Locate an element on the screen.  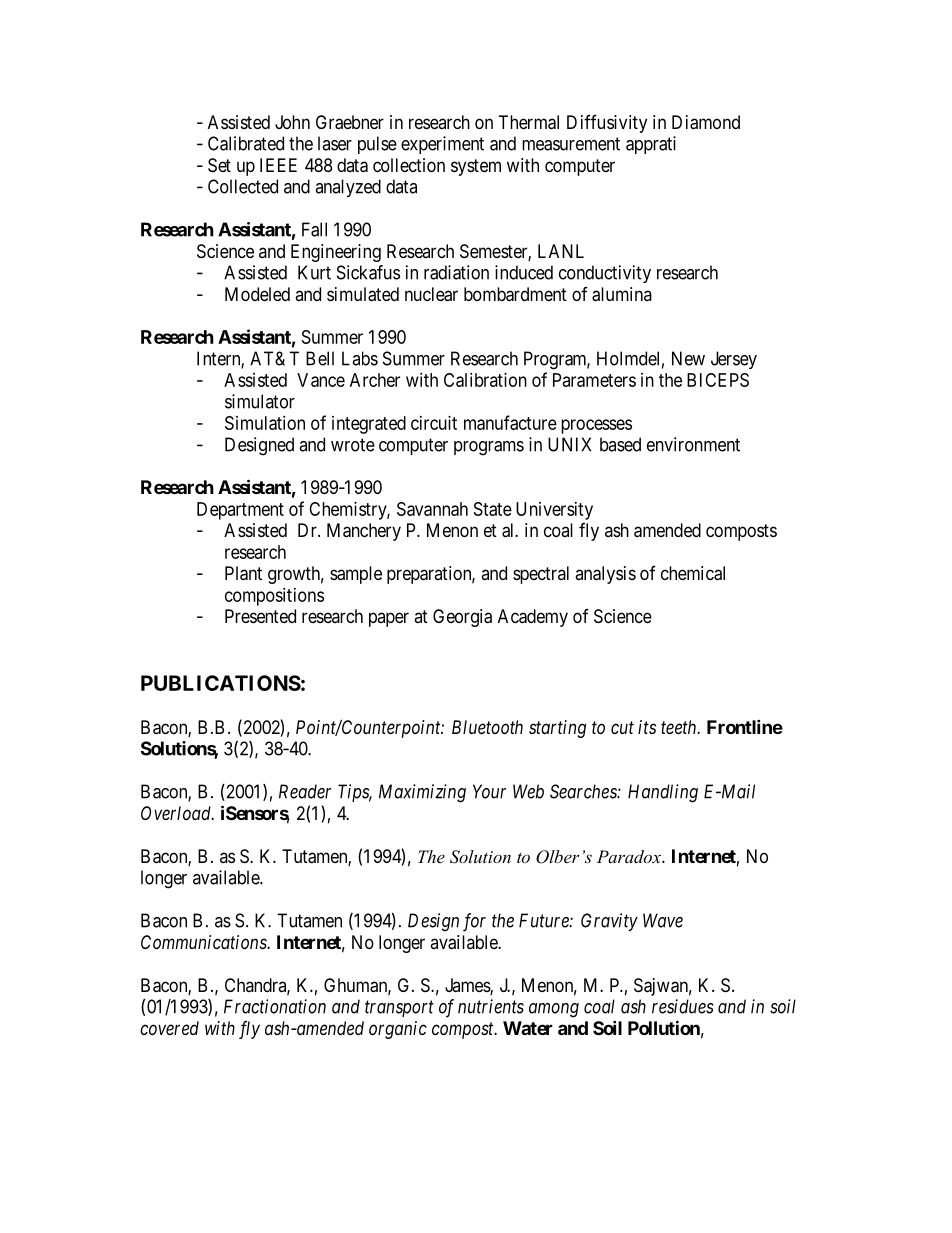
Calibration is located at coordinates (485, 380).
